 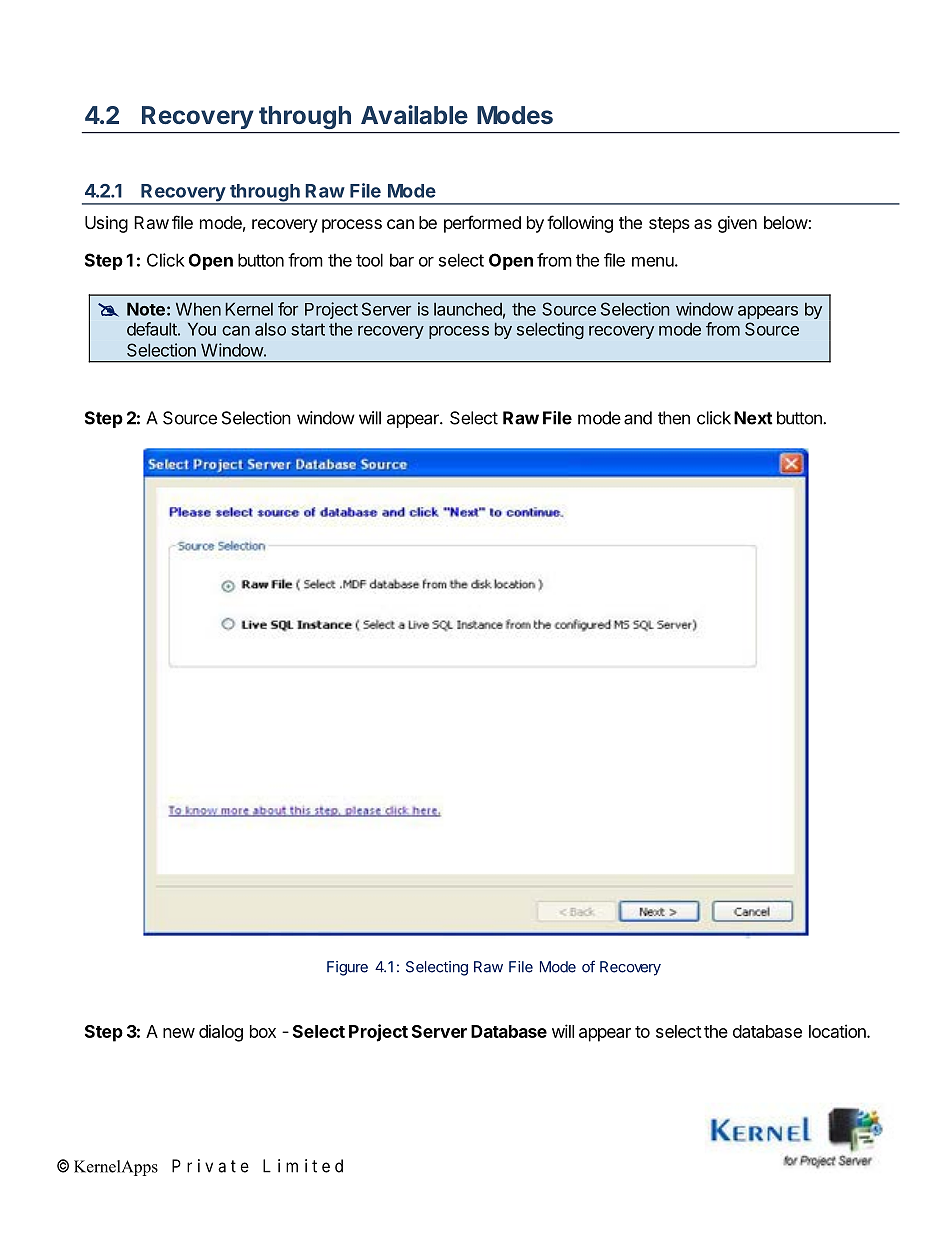 I want to click on Next, so click(x=753, y=418).
